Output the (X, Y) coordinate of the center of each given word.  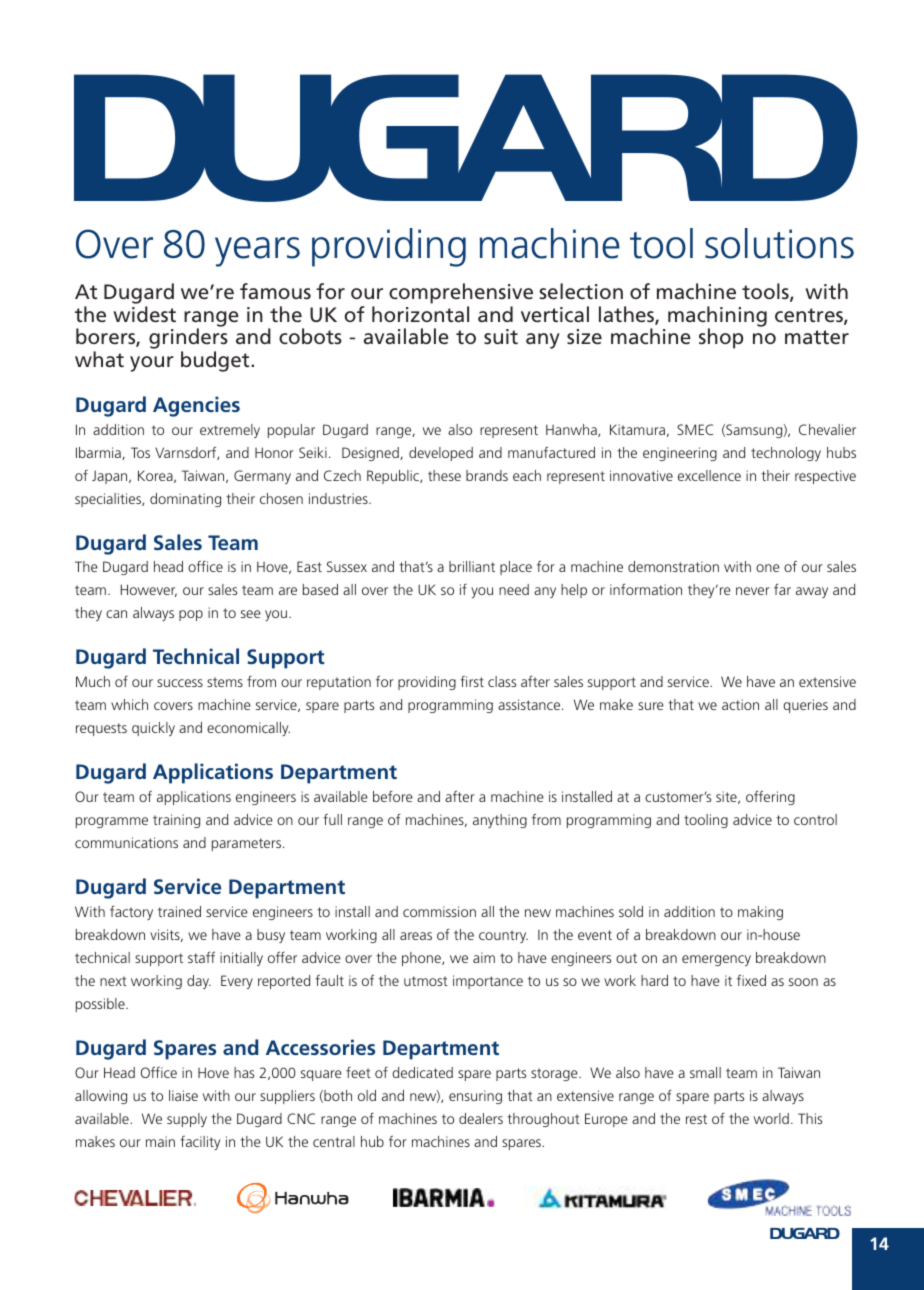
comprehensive (461, 293)
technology (786, 454)
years (257, 252)
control (815, 819)
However (149, 590)
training (176, 821)
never (753, 591)
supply (187, 1120)
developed (441, 454)
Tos (140, 452)
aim (484, 957)
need (514, 589)
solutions (779, 243)
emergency (716, 960)
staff (201, 957)
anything (500, 821)
